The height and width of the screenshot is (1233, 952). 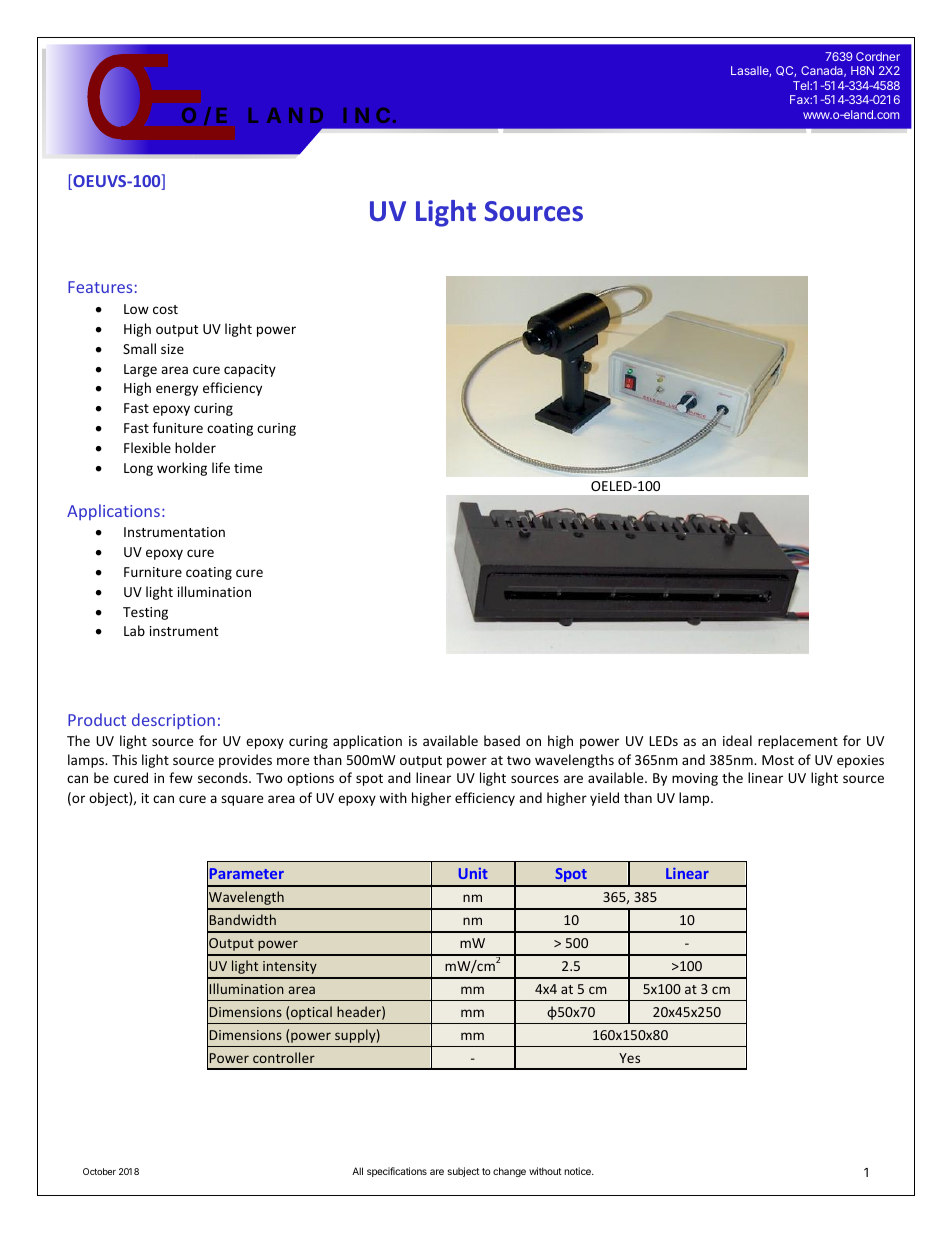 I want to click on Most, so click(x=778, y=760).
